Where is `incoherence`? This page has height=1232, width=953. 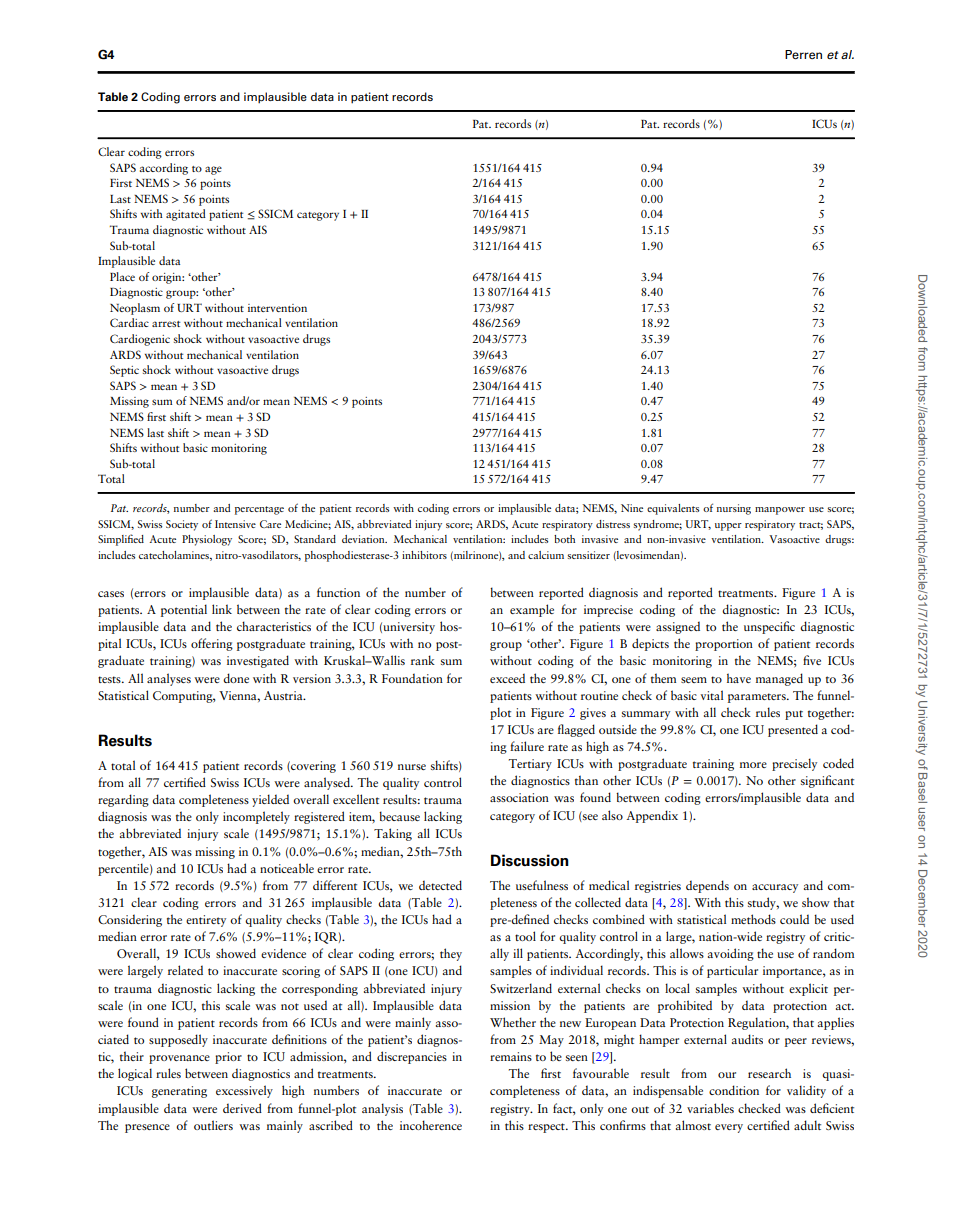
incoherence is located at coordinates (431, 1125).
